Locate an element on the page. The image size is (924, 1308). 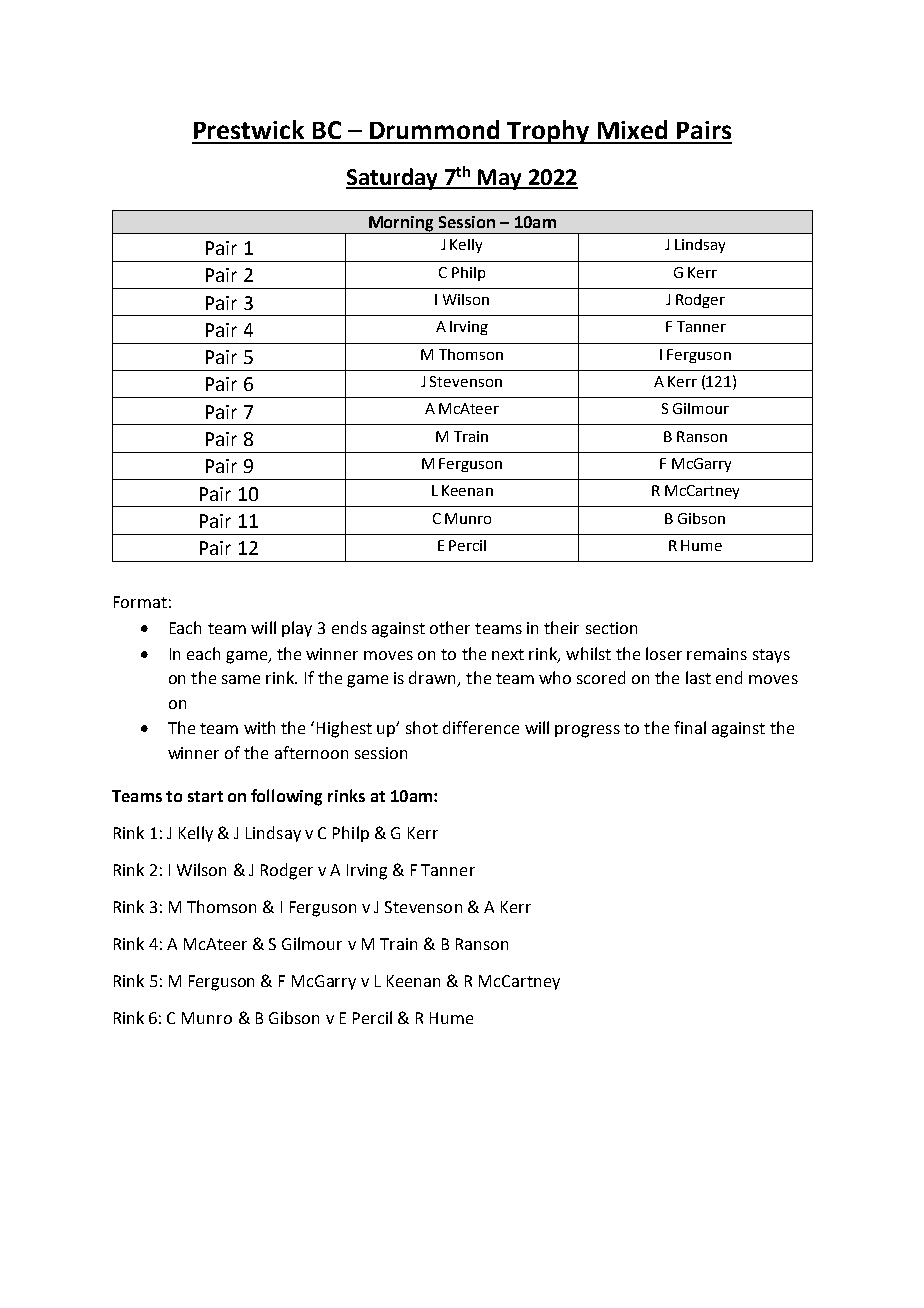
next is located at coordinates (508, 654).
